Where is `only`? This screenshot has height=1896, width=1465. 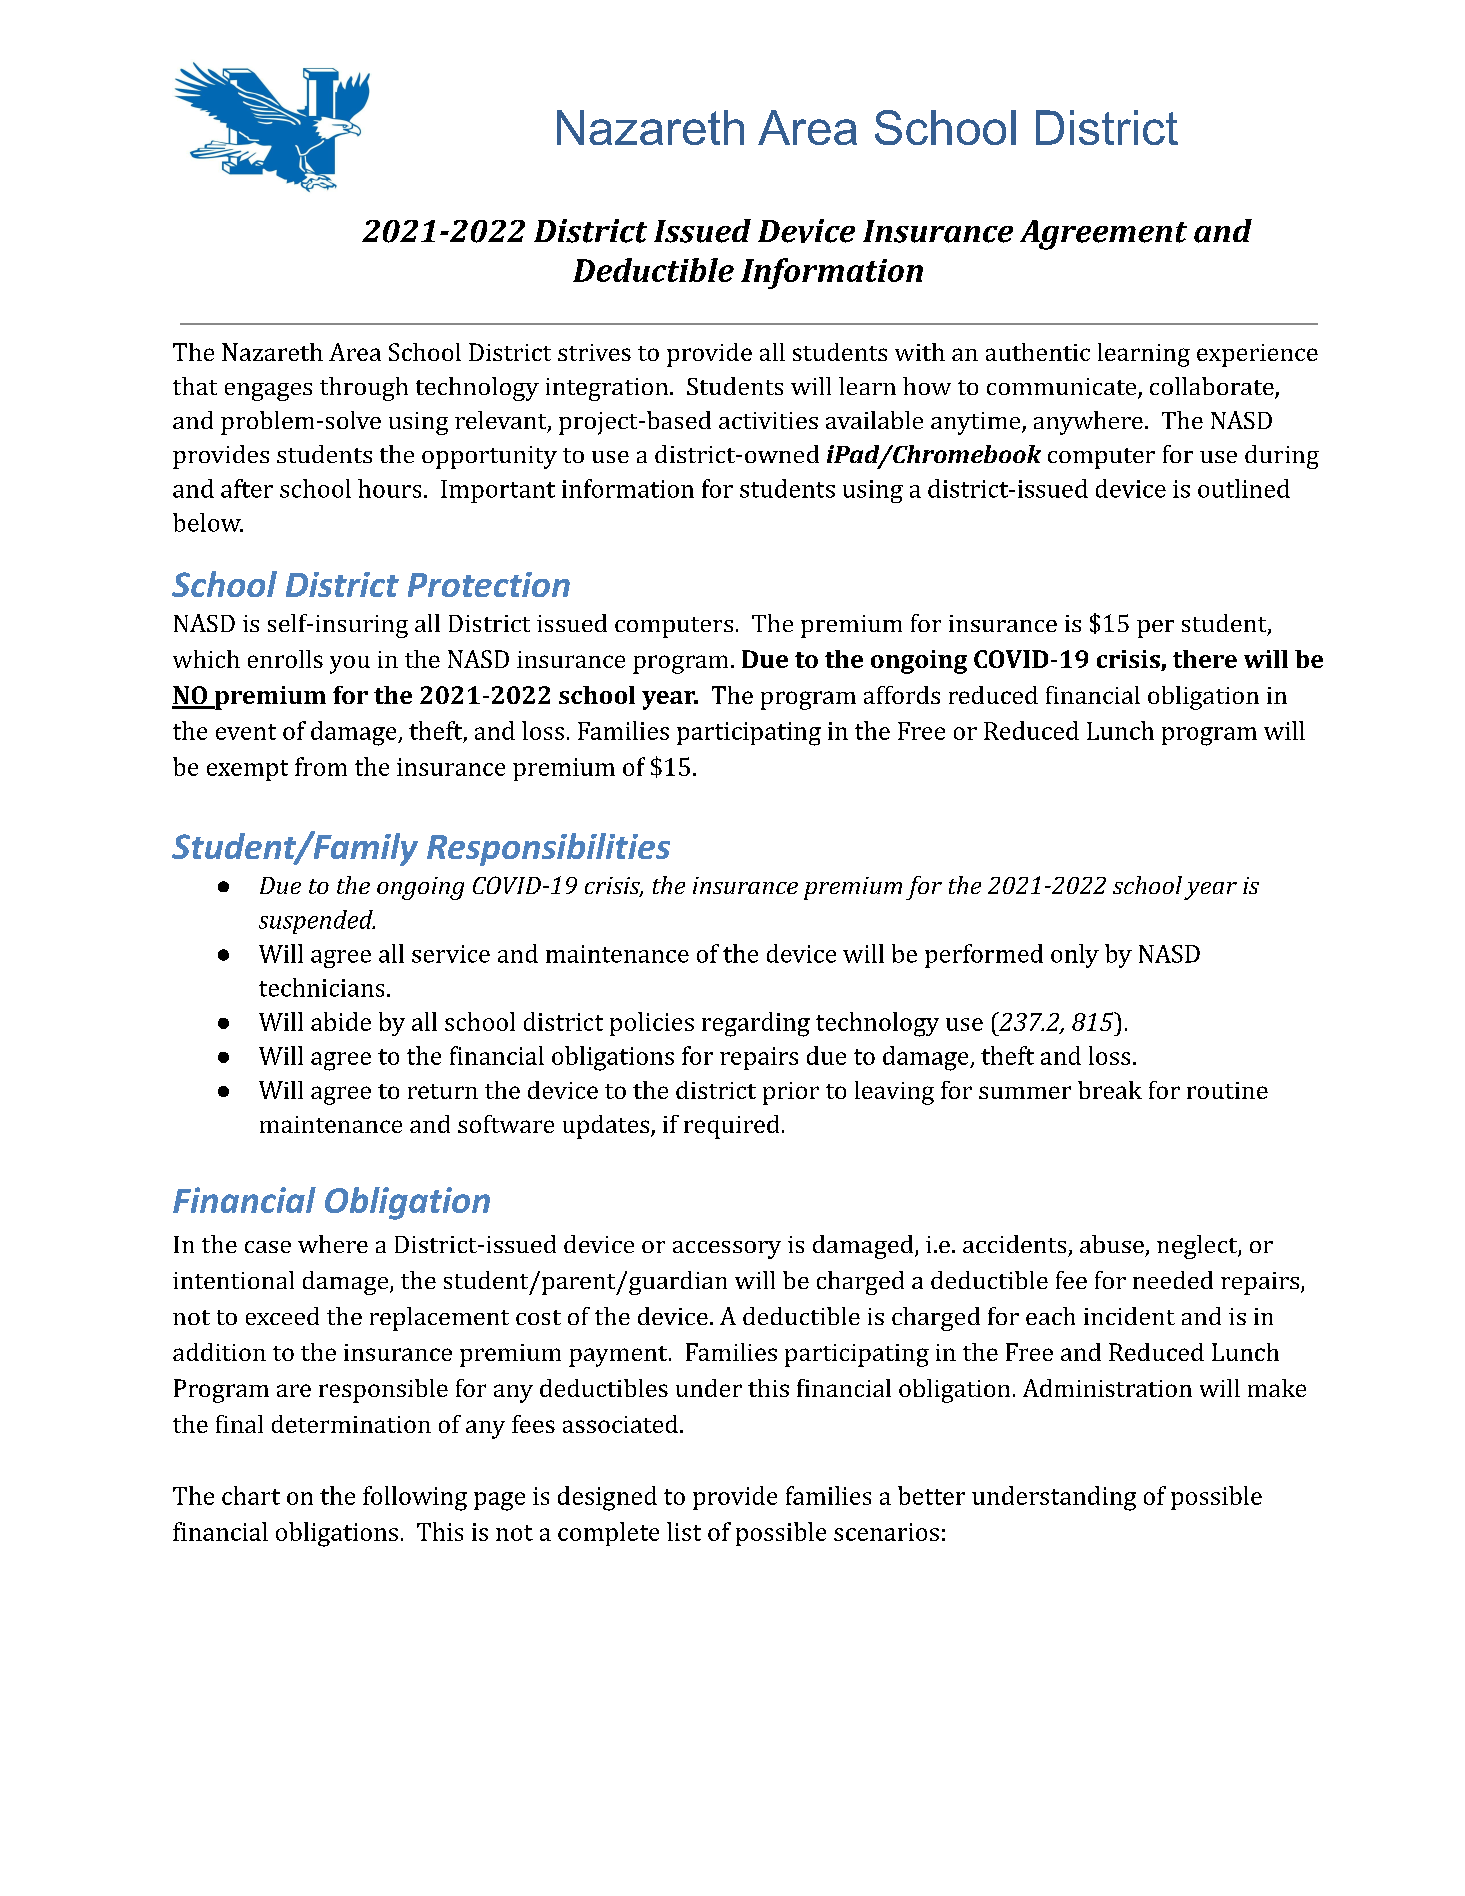 only is located at coordinates (1075, 956).
